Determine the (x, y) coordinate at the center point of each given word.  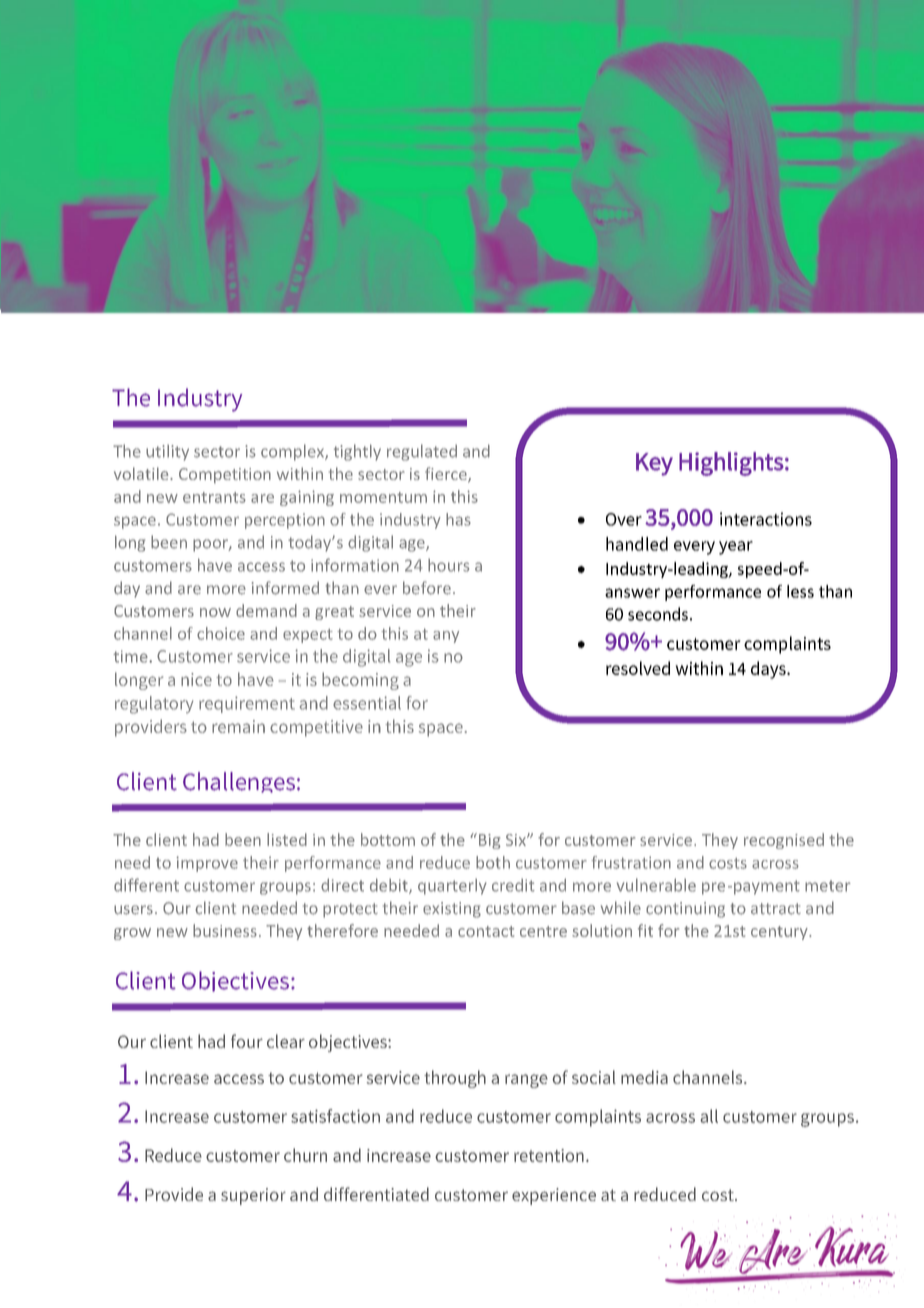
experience (554, 1196)
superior (253, 1196)
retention (549, 1155)
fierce (447, 475)
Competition (225, 475)
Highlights (731, 464)
